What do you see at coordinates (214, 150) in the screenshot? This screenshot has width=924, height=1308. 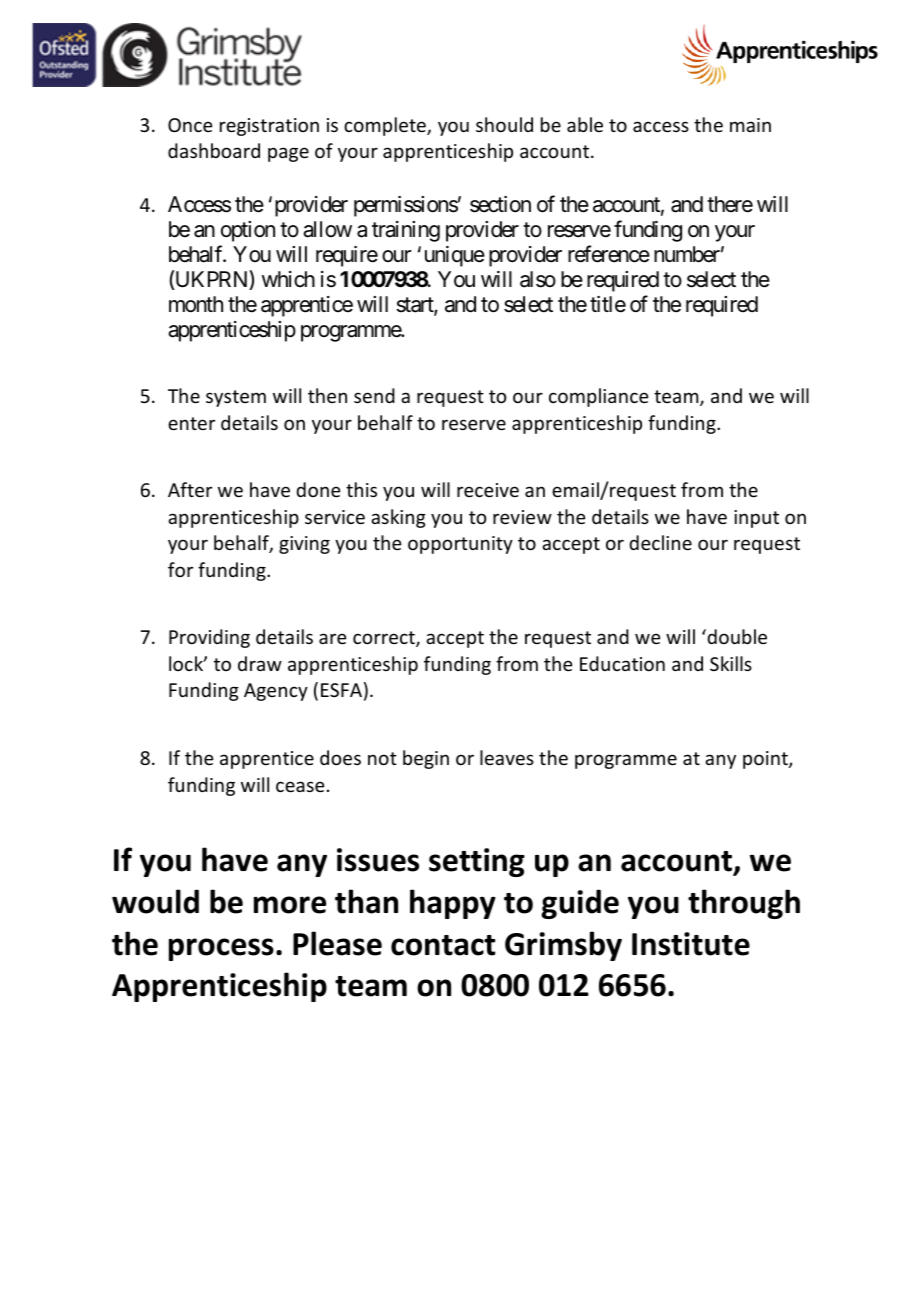 I see `dashboard` at bounding box center [214, 150].
